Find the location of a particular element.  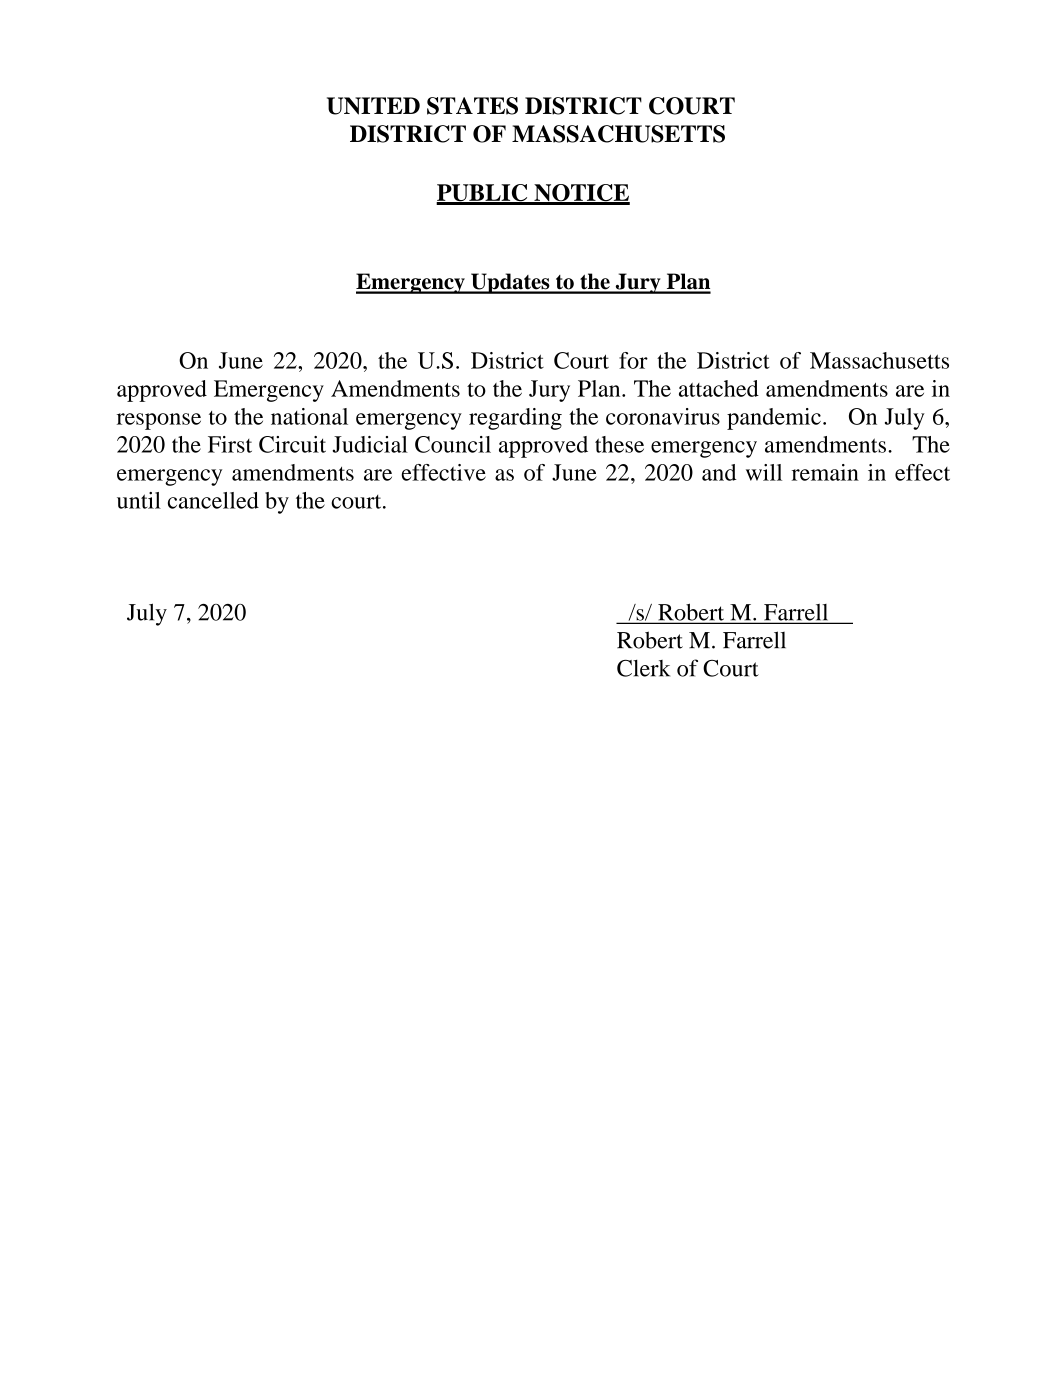

STATES is located at coordinates (472, 106).
